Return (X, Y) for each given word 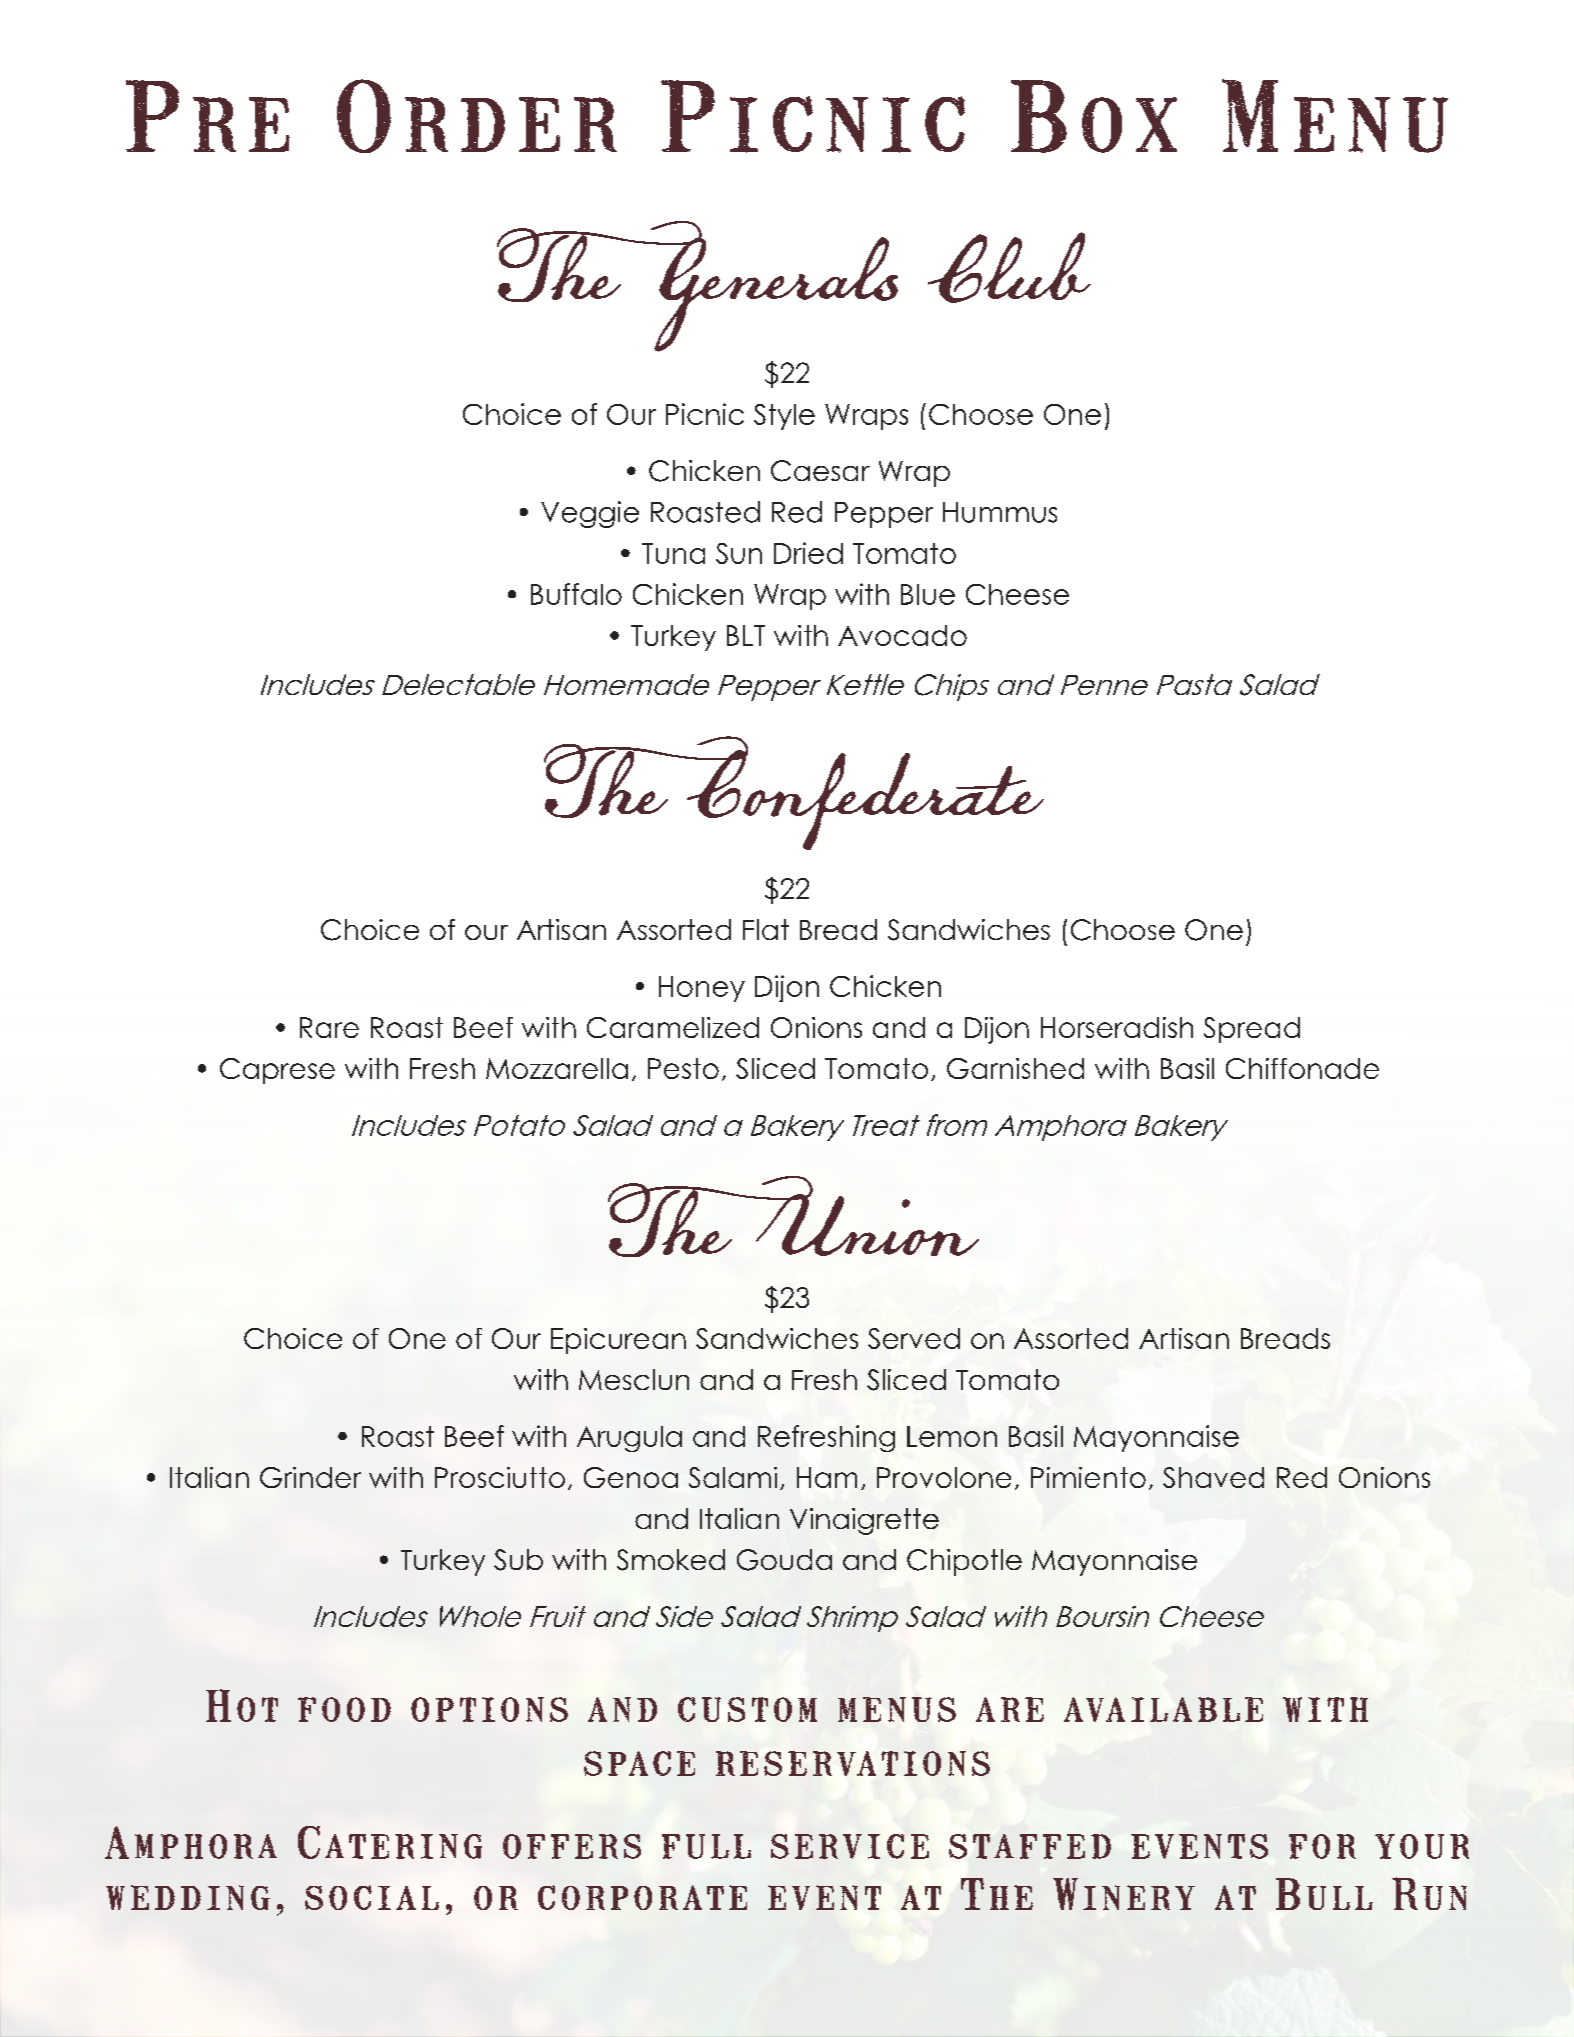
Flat (766, 929)
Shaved (1213, 1477)
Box (1094, 116)
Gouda (784, 1560)
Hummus (1000, 512)
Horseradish (1117, 1027)
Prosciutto (500, 1477)
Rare (329, 1027)
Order (477, 116)
